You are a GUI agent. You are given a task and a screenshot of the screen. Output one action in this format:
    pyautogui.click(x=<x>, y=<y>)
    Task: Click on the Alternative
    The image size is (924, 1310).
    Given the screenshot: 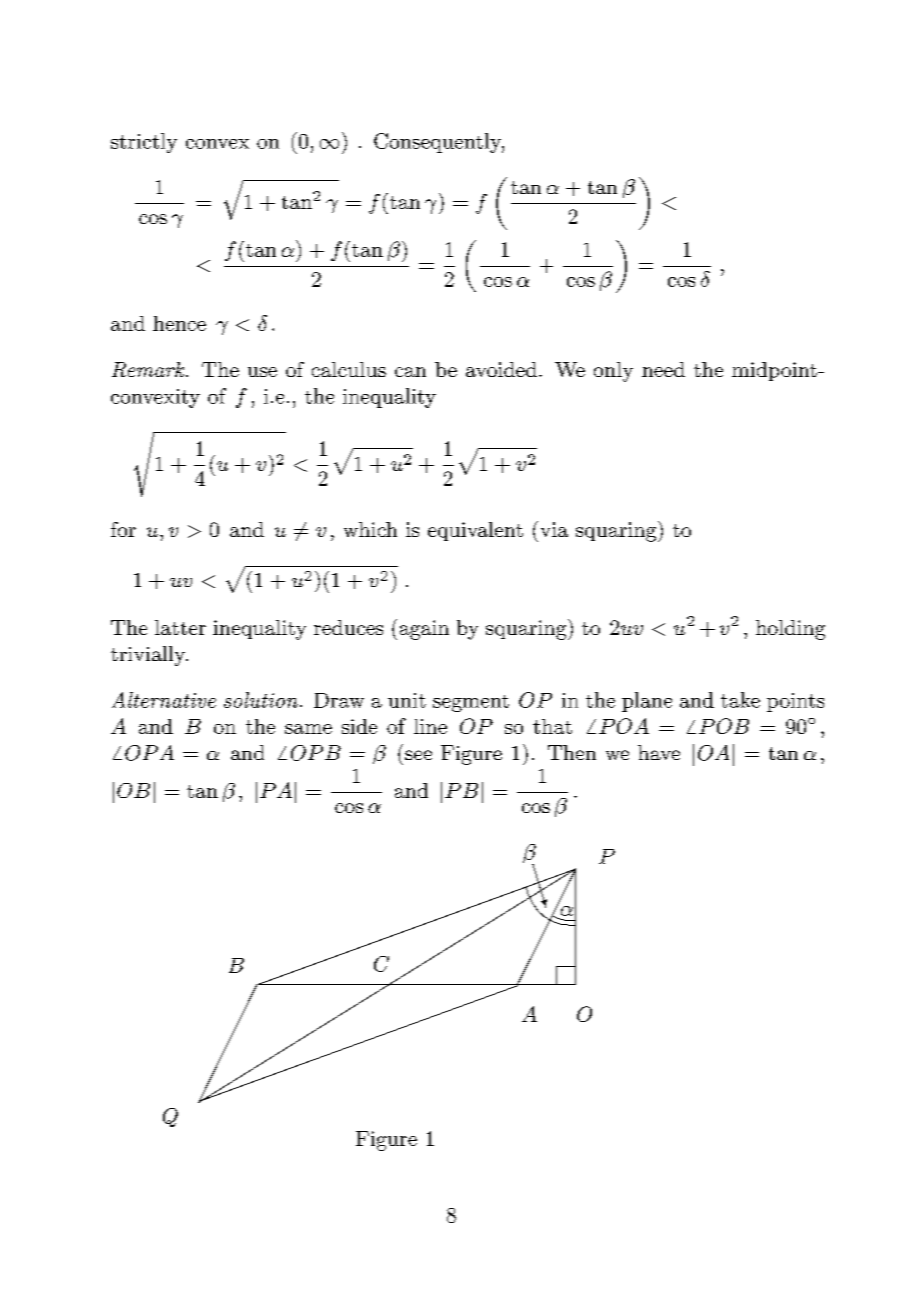 What is the action you would take?
    pyautogui.click(x=164, y=700)
